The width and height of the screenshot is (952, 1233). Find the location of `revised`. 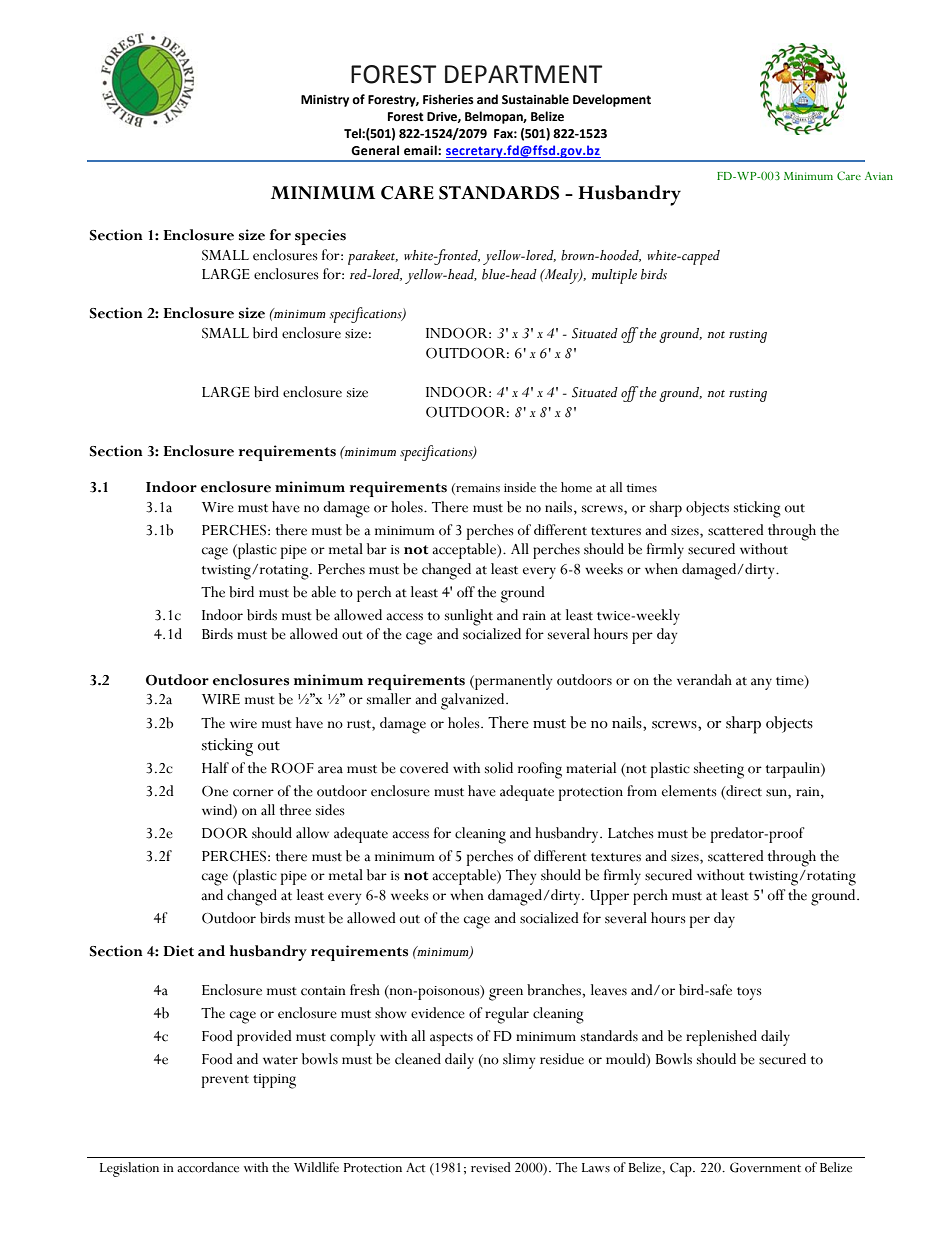

revised is located at coordinates (491, 1167).
